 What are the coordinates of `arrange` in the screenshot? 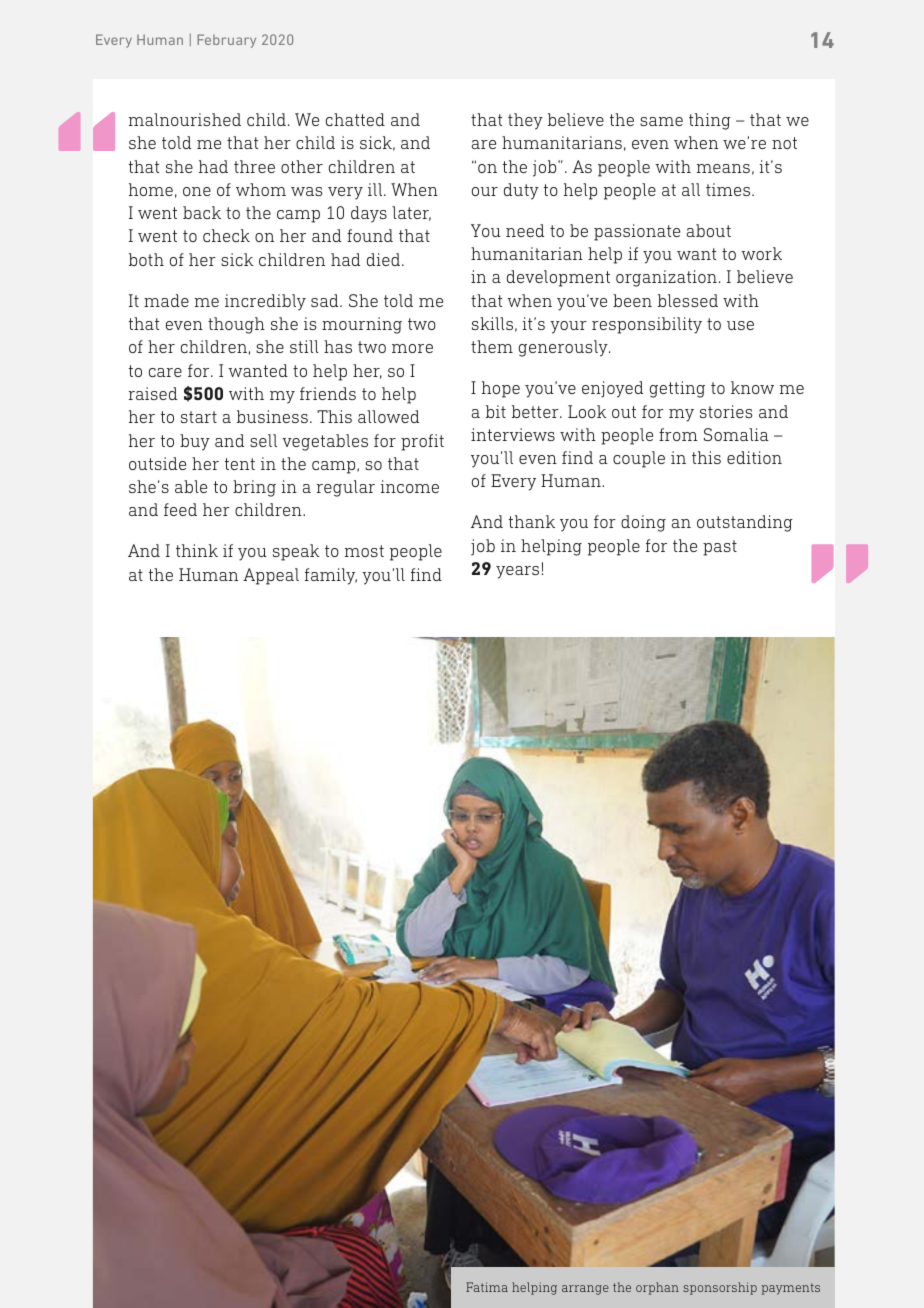 It's located at (585, 1290).
